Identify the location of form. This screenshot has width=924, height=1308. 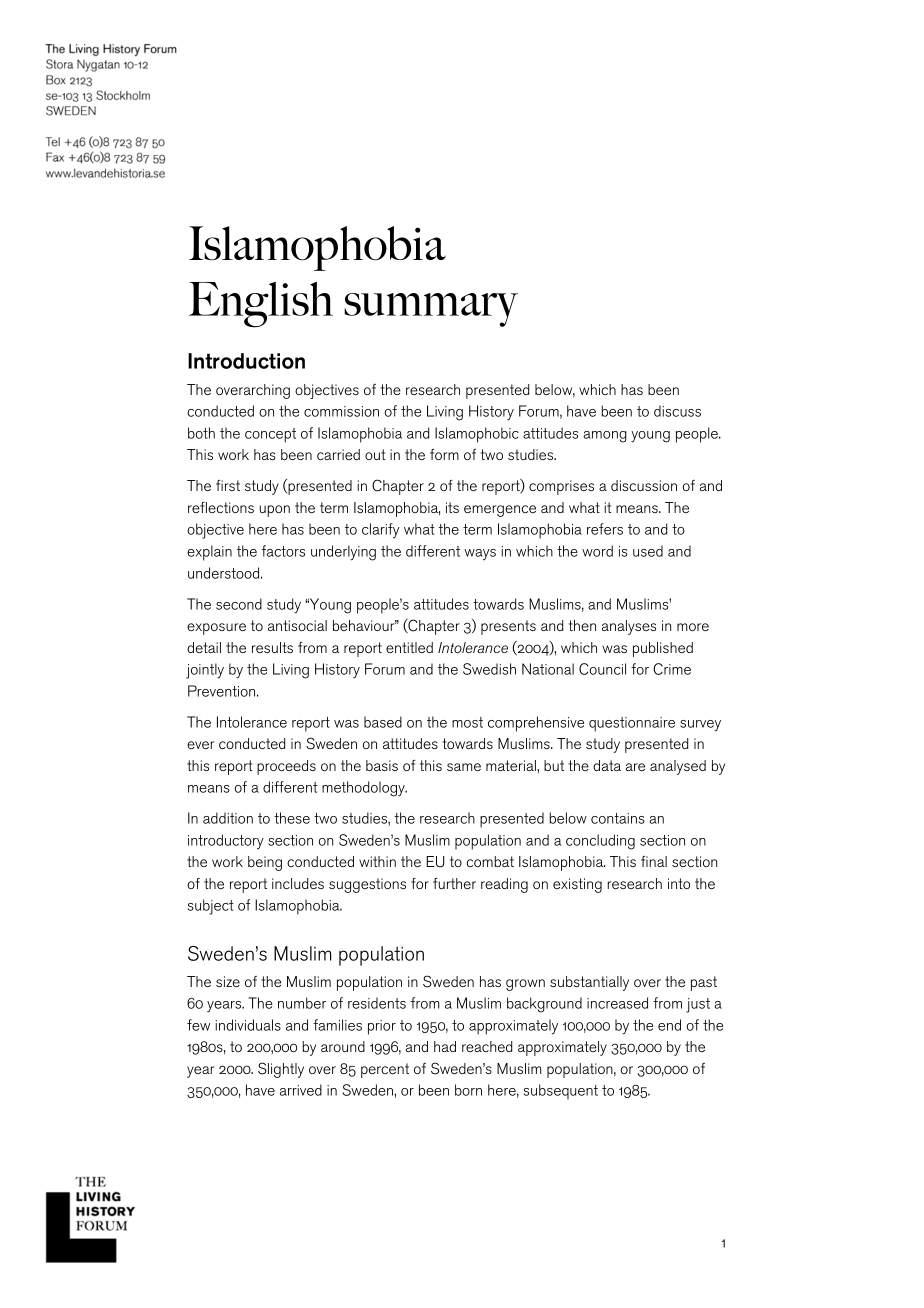
(444, 454).
